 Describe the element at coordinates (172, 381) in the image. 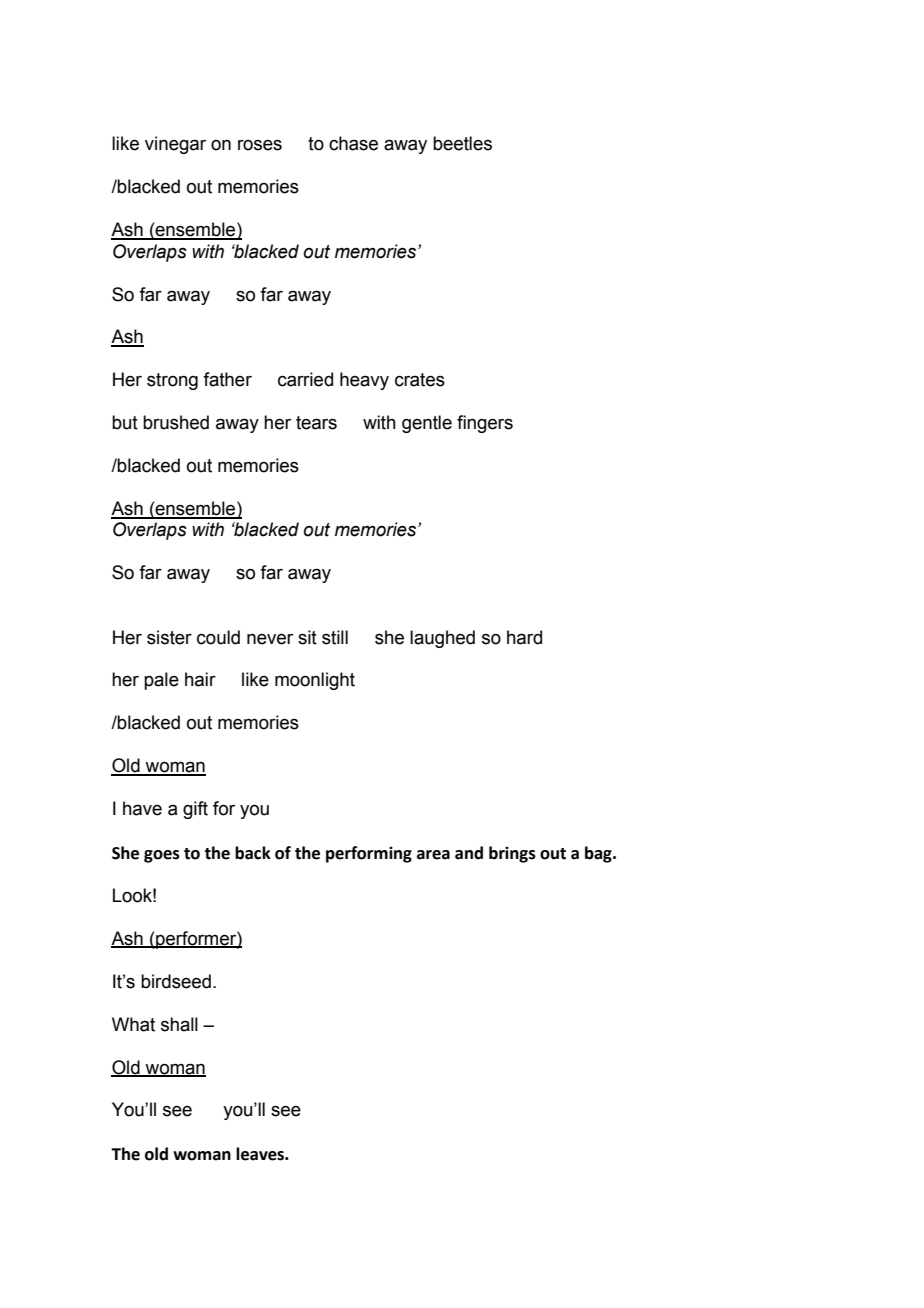

I see `strong` at that location.
